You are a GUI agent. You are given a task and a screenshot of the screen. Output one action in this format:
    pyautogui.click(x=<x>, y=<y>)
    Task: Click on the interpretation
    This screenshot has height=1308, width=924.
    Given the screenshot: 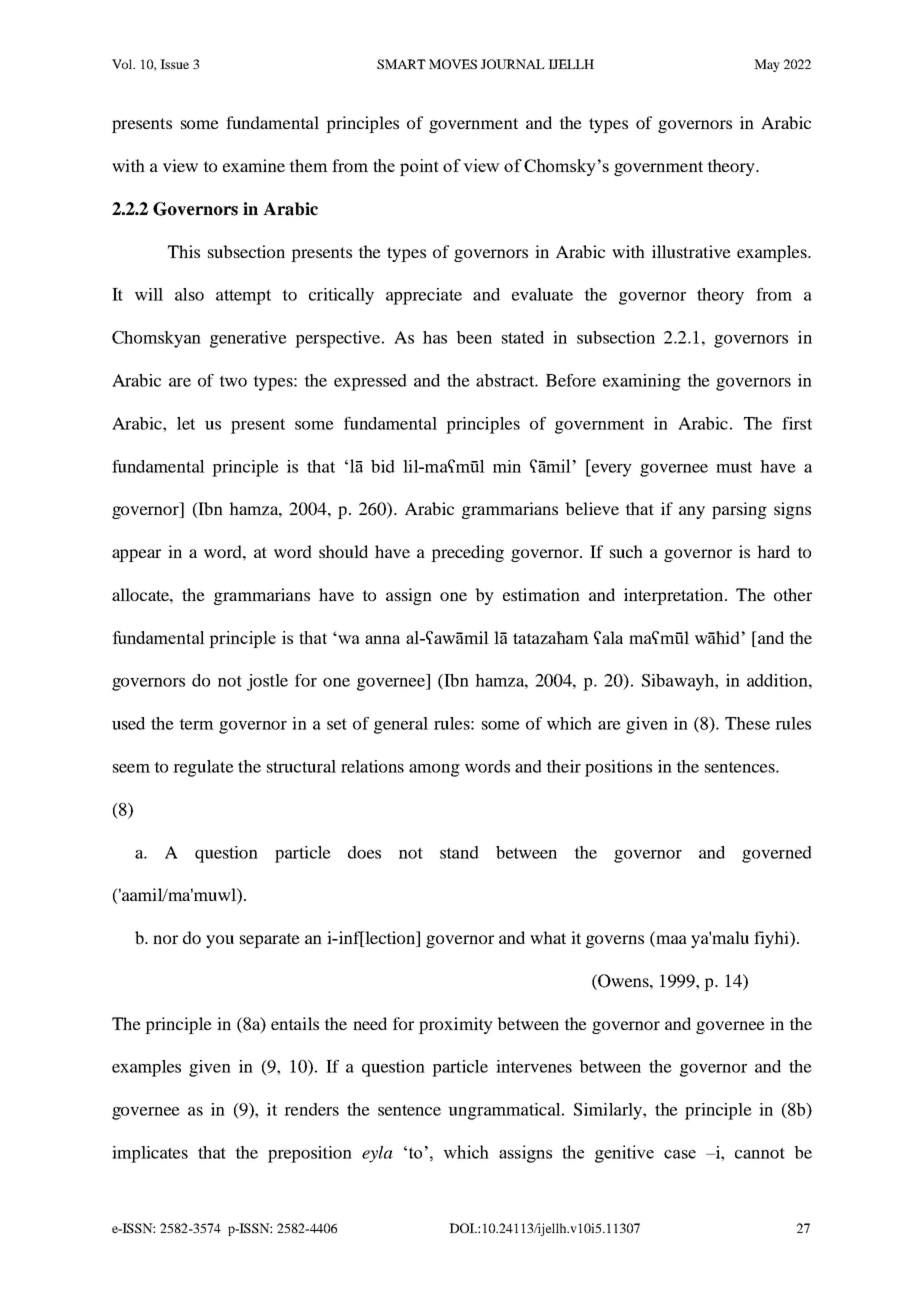 What is the action you would take?
    pyautogui.click(x=675, y=596)
